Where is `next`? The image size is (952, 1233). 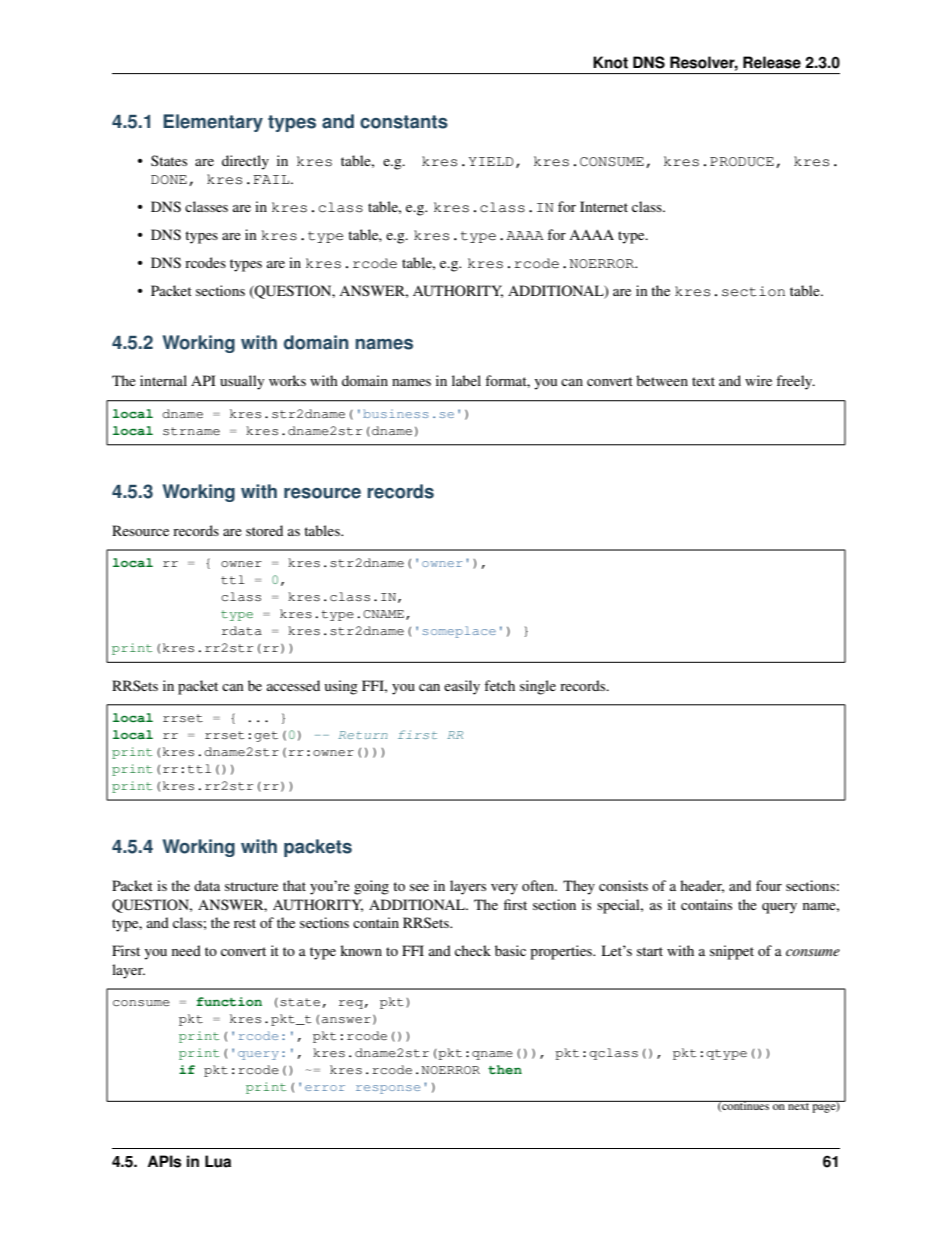 next is located at coordinates (798, 1105).
